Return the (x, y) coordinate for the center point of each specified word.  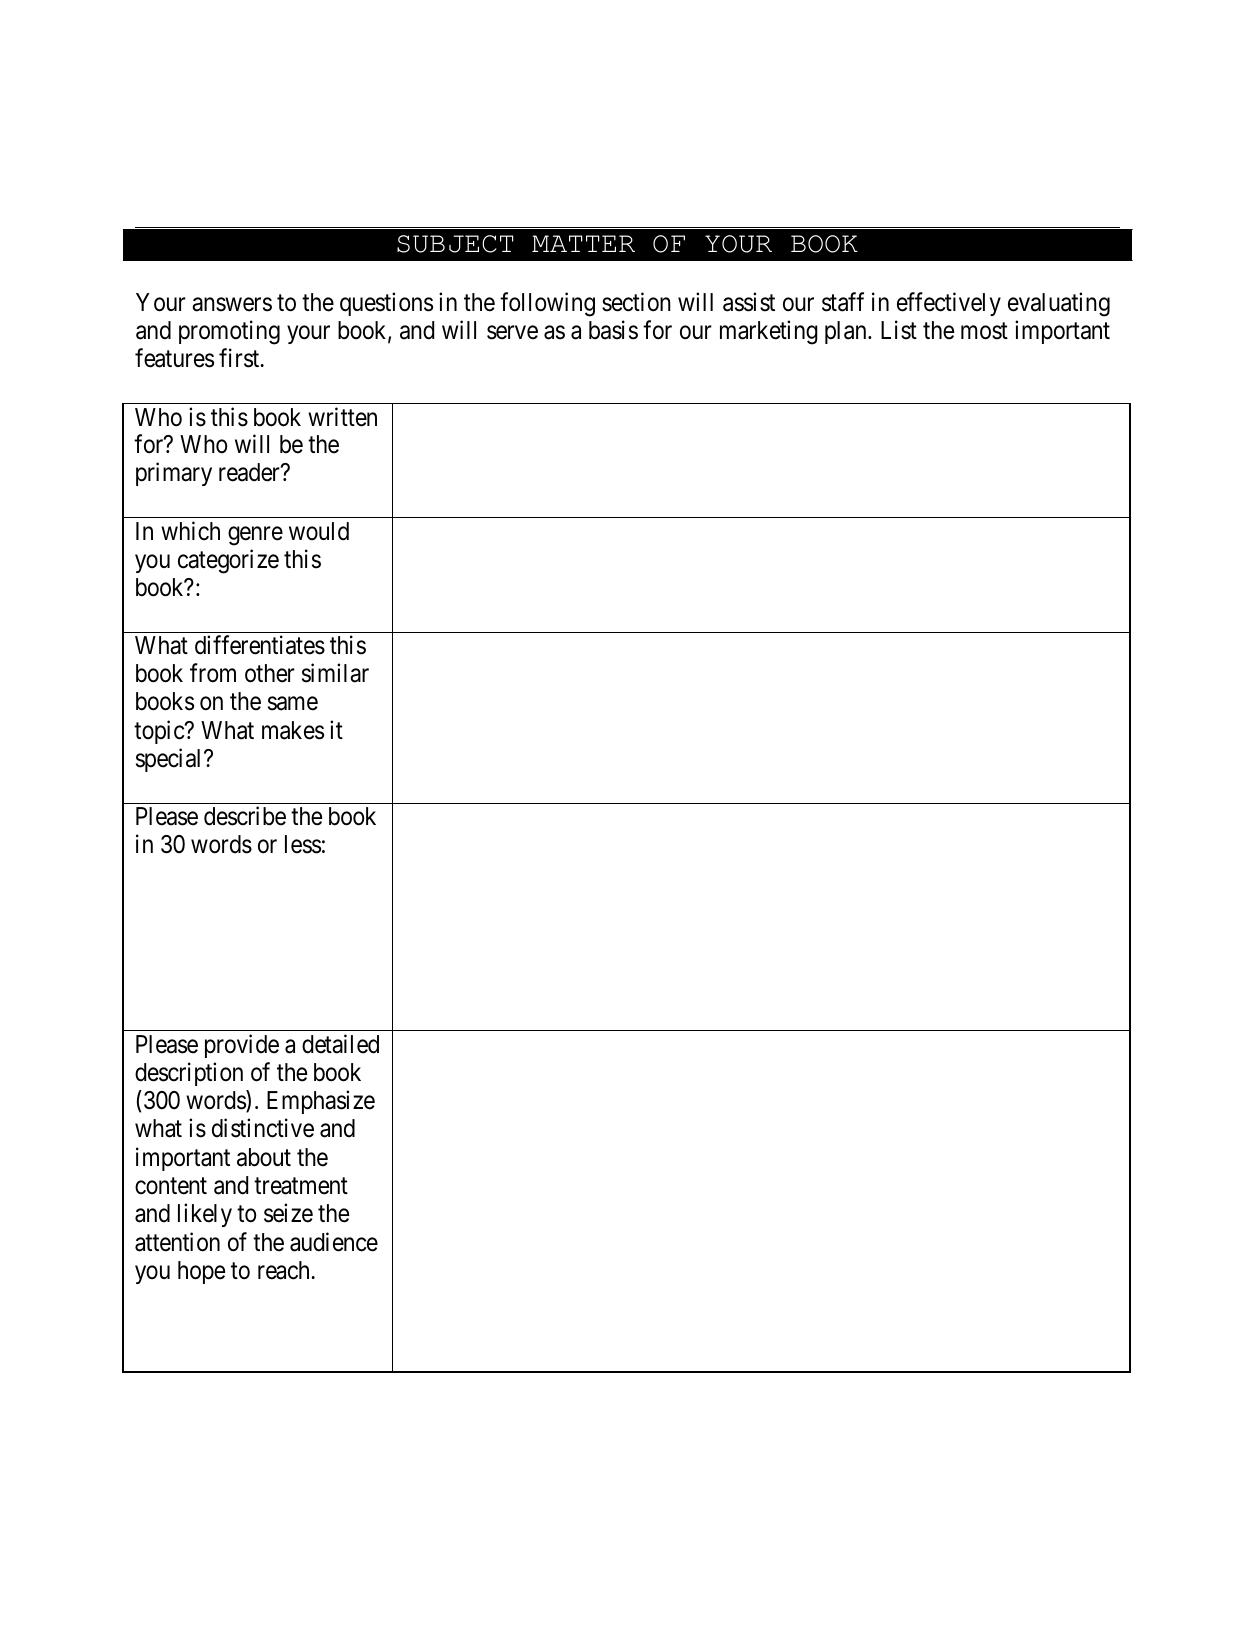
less (303, 844)
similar (335, 673)
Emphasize (321, 1102)
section (636, 302)
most (984, 331)
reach (285, 1270)
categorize (228, 561)
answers (232, 305)
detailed (340, 1044)
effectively (949, 304)
